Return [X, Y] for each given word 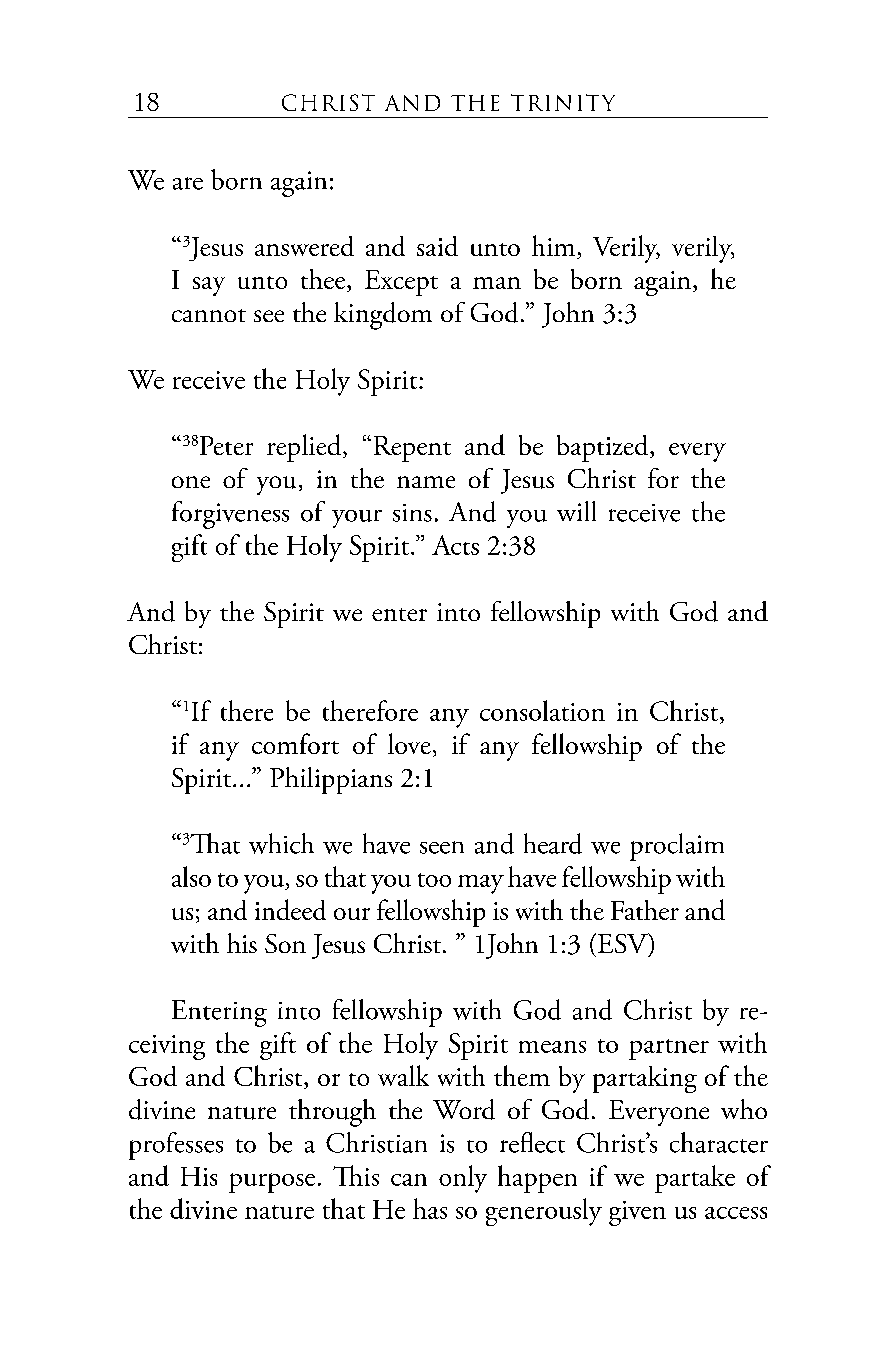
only [463, 1179]
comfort [295, 743]
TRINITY [563, 102]
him [553, 245]
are [188, 183]
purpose [272, 1183]
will [576, 511]
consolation [542, 710]
